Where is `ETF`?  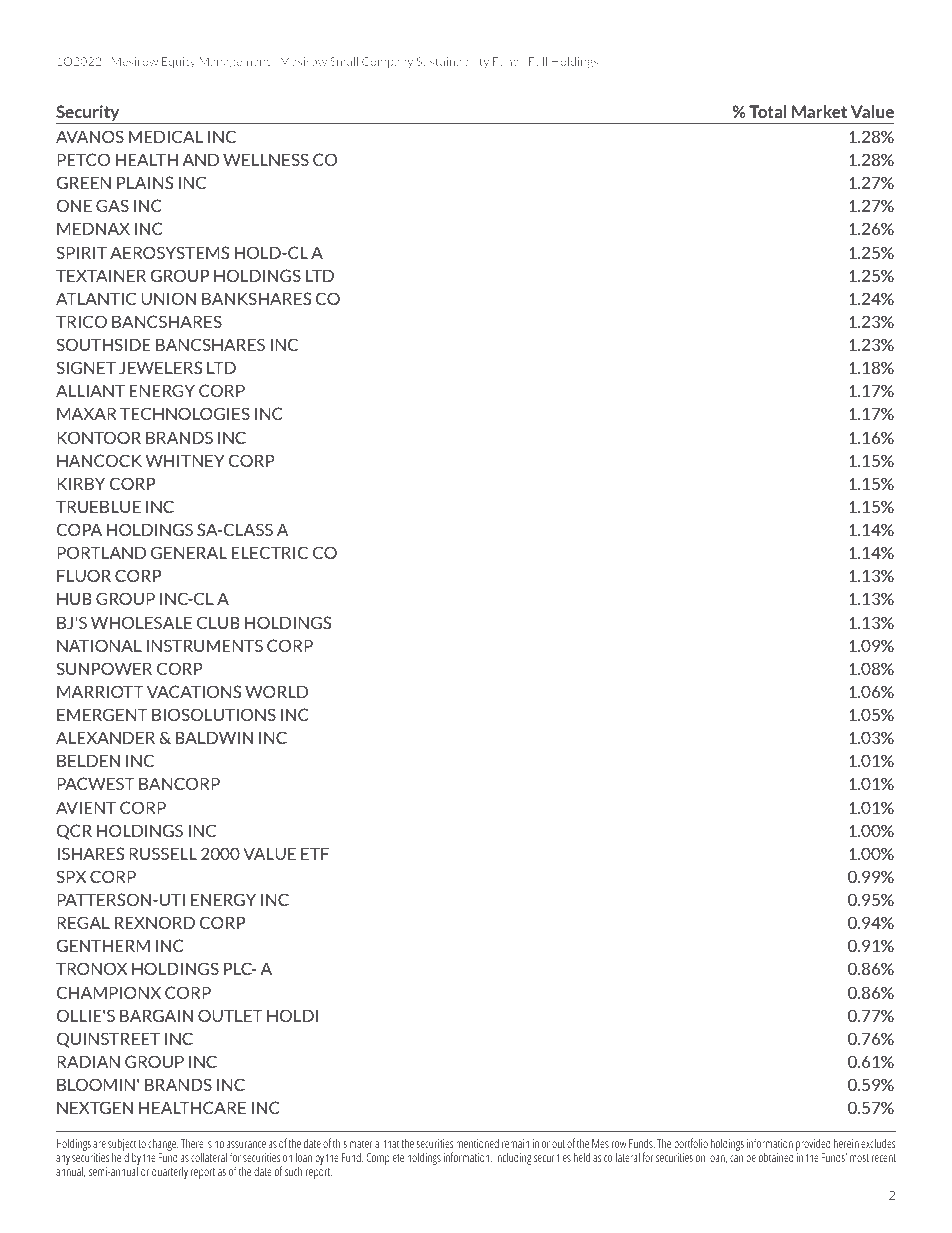 ETF is located at coordinates (315, 853).
